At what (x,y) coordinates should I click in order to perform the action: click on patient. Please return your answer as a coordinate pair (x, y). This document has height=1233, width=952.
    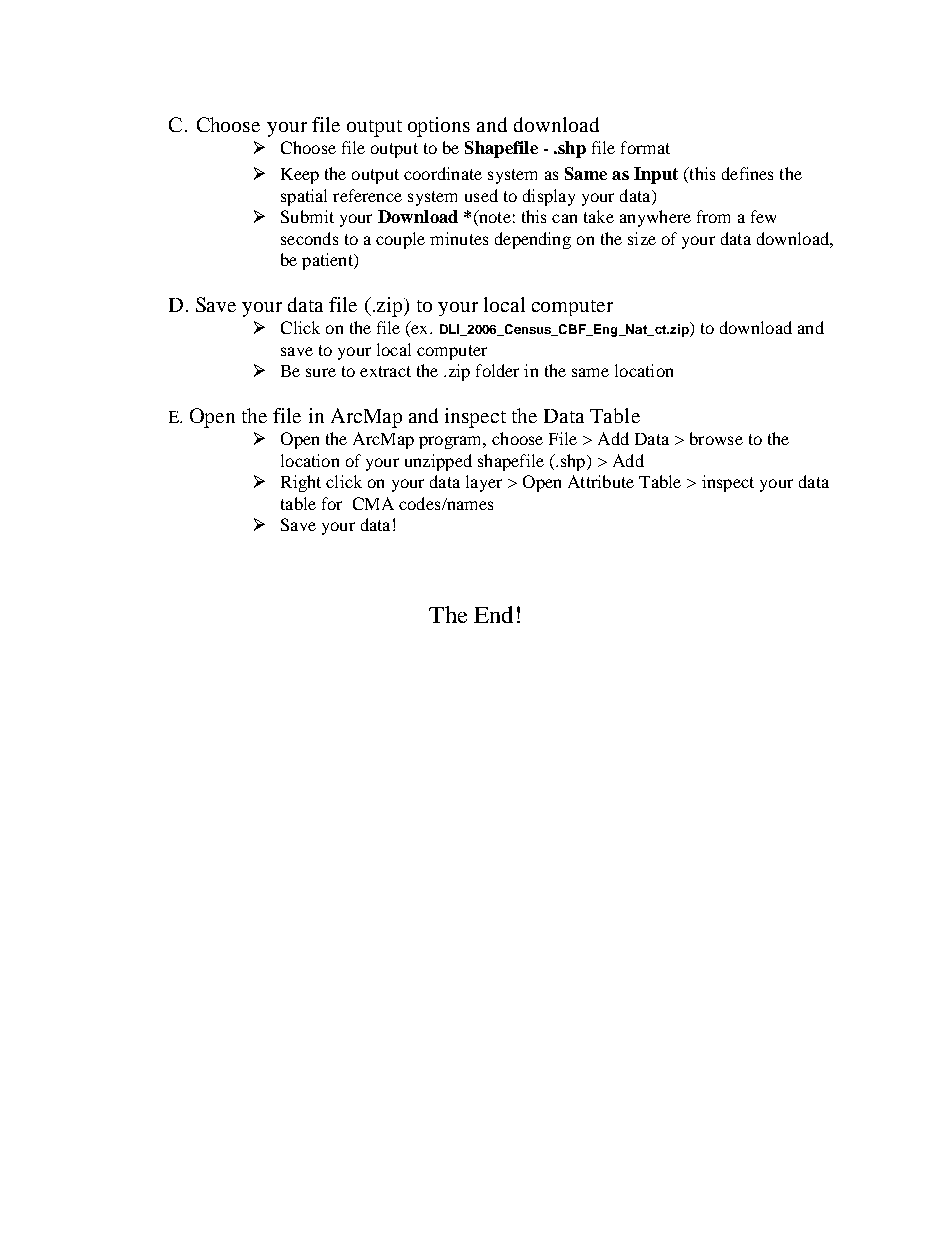
    Looking at the image, I should click on (328, 261).
